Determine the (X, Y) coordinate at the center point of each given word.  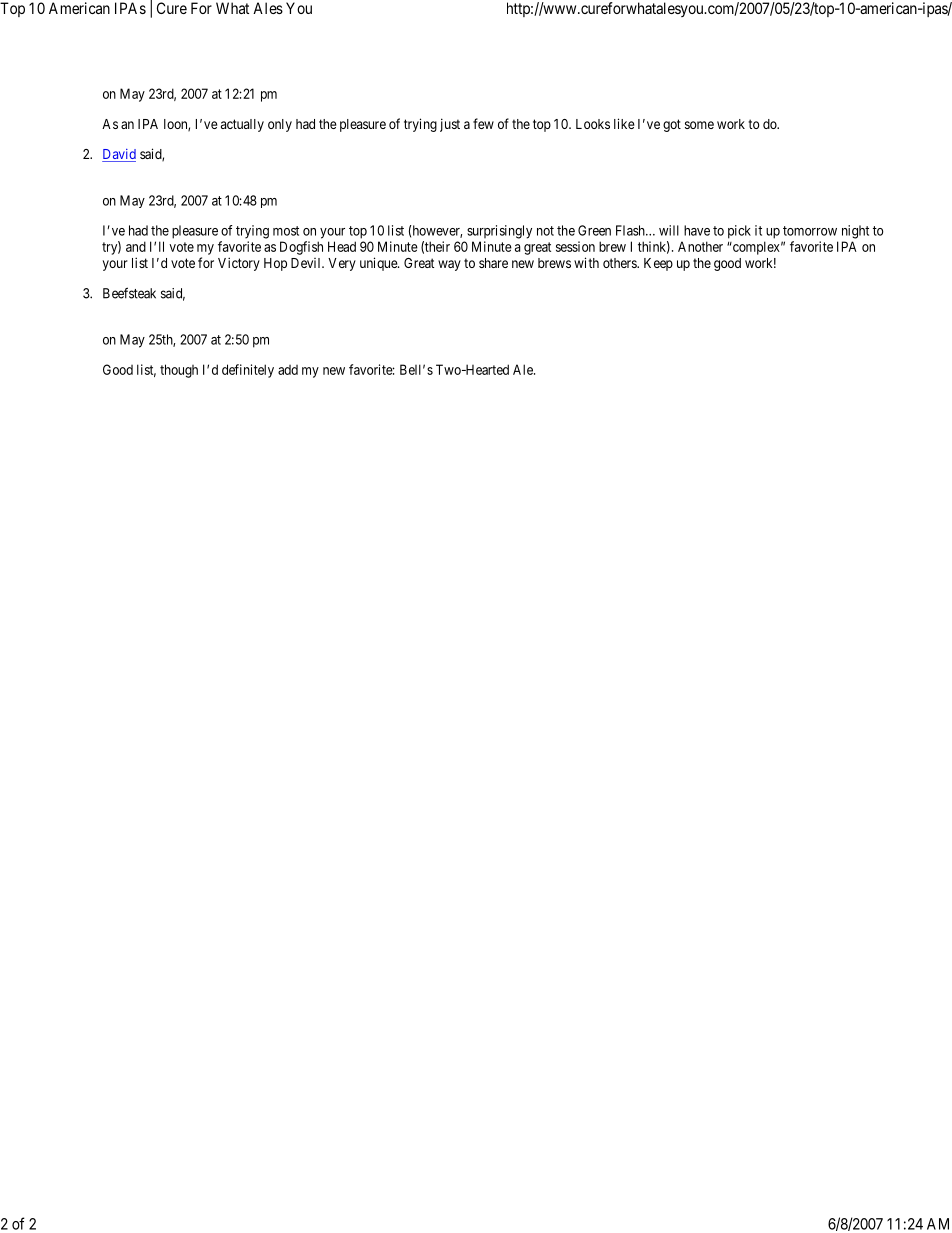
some (699, 125)
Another (700, 246)
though (179, 371)
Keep (658, 264)
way (449, 265)
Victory (239, 264)
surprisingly (499, 232)
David (119, 155)
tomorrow (810, 231)
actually (242, 125)
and (136, 246)
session (575, 246)
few (483, 123)
